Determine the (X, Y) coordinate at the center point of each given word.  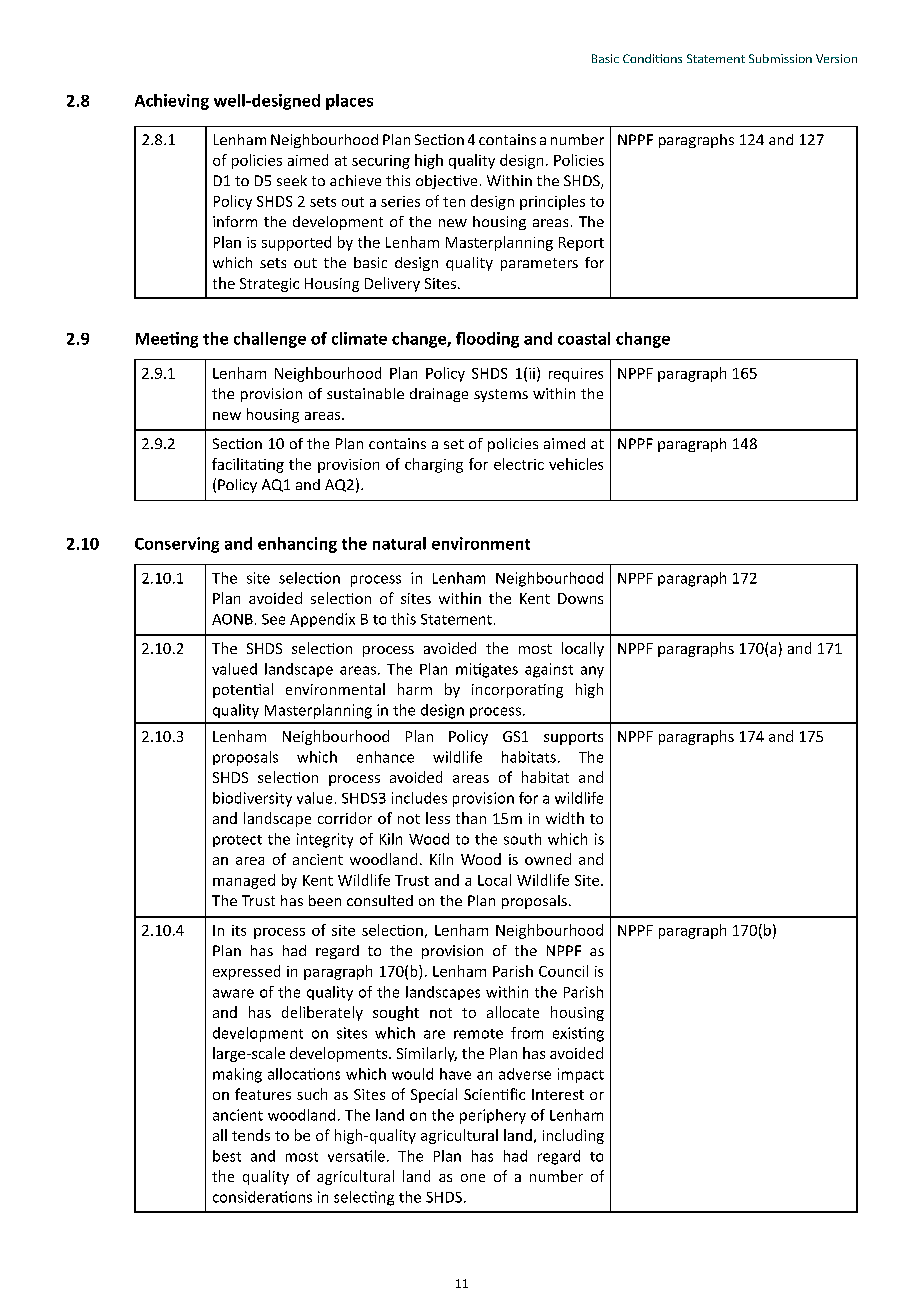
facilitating (248, 465)
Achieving (172, 102)
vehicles (576, 464)
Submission (780, 58)
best (227, 1156)
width (565, 818)
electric (519, 464)
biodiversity (252, 799)
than (471, 818)
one (473, 1178)
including (573, 1136)
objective (446, 182)
